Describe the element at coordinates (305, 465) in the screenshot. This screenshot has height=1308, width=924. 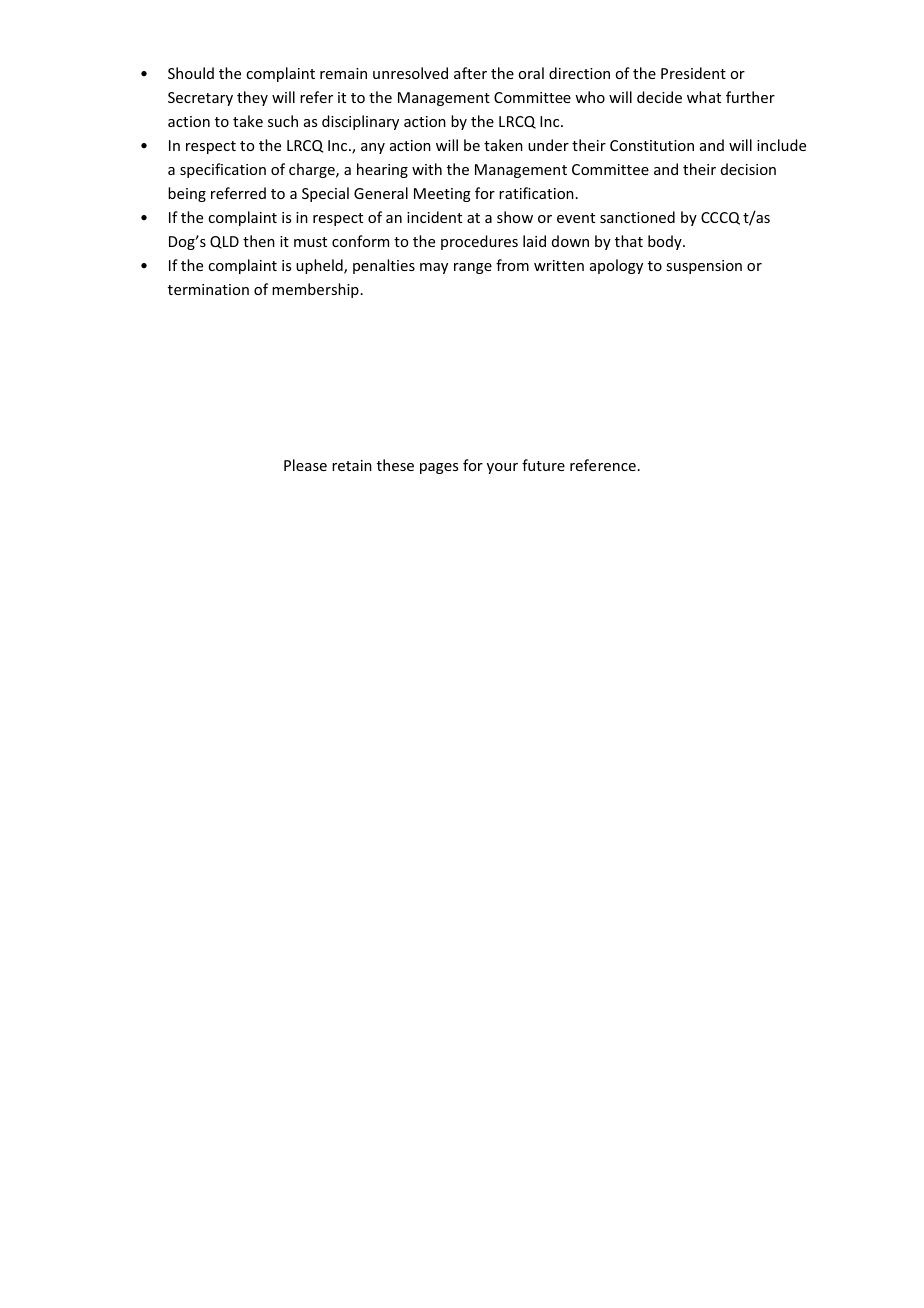
I see `Please` at that location.
